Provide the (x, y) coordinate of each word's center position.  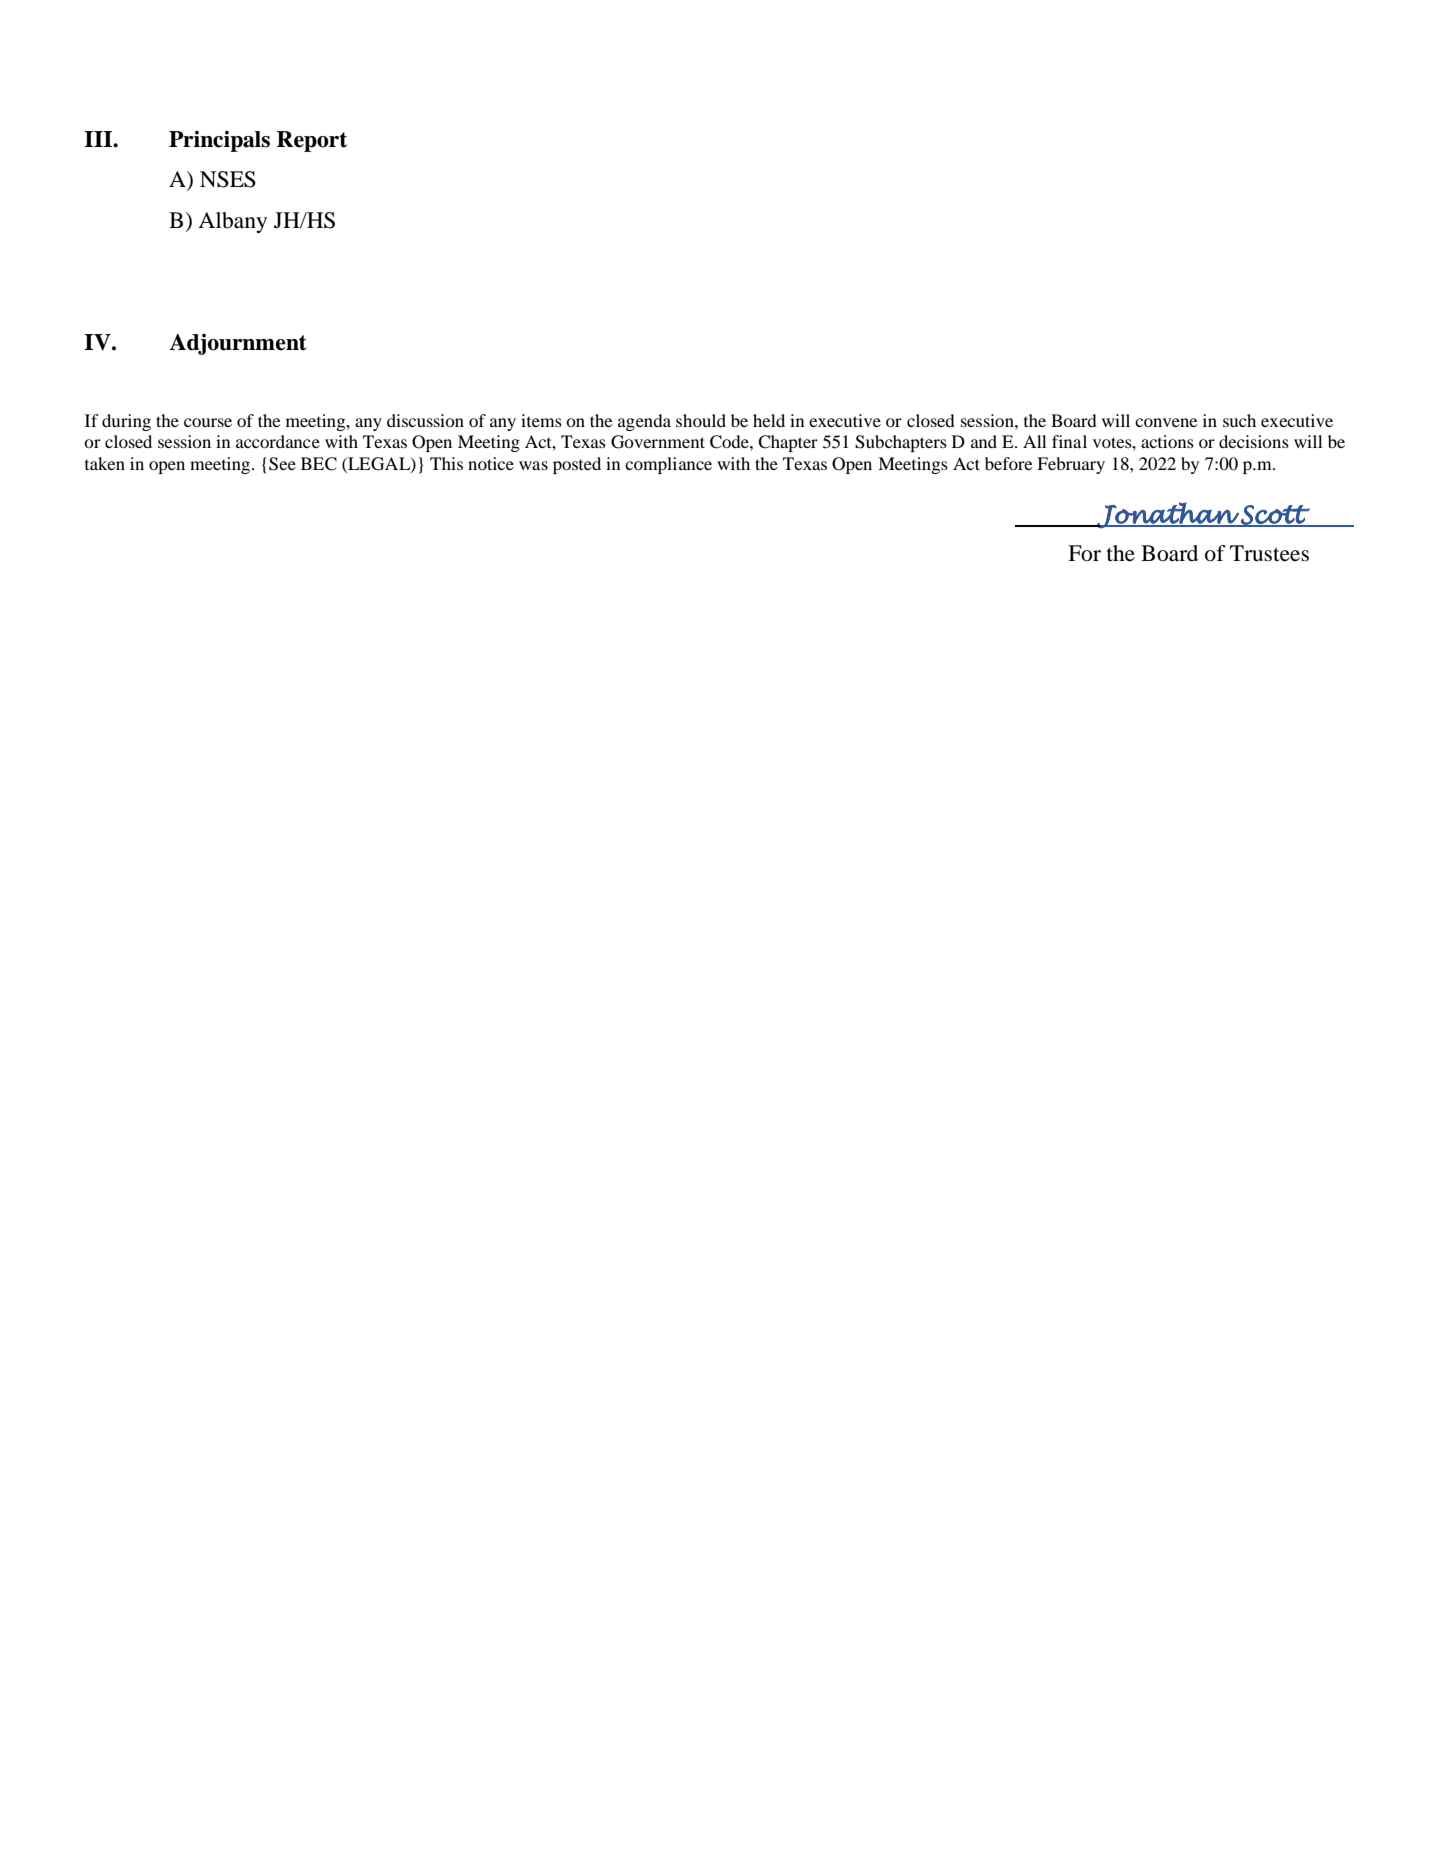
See (282, 464)
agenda (644, 422)
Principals (219, 141)
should (701, 420)
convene (1166, 422)
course (208, 422)
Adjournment (238, 344)
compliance (668, 465)
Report (312, 141)
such (1239, 420)
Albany (232, 222)
